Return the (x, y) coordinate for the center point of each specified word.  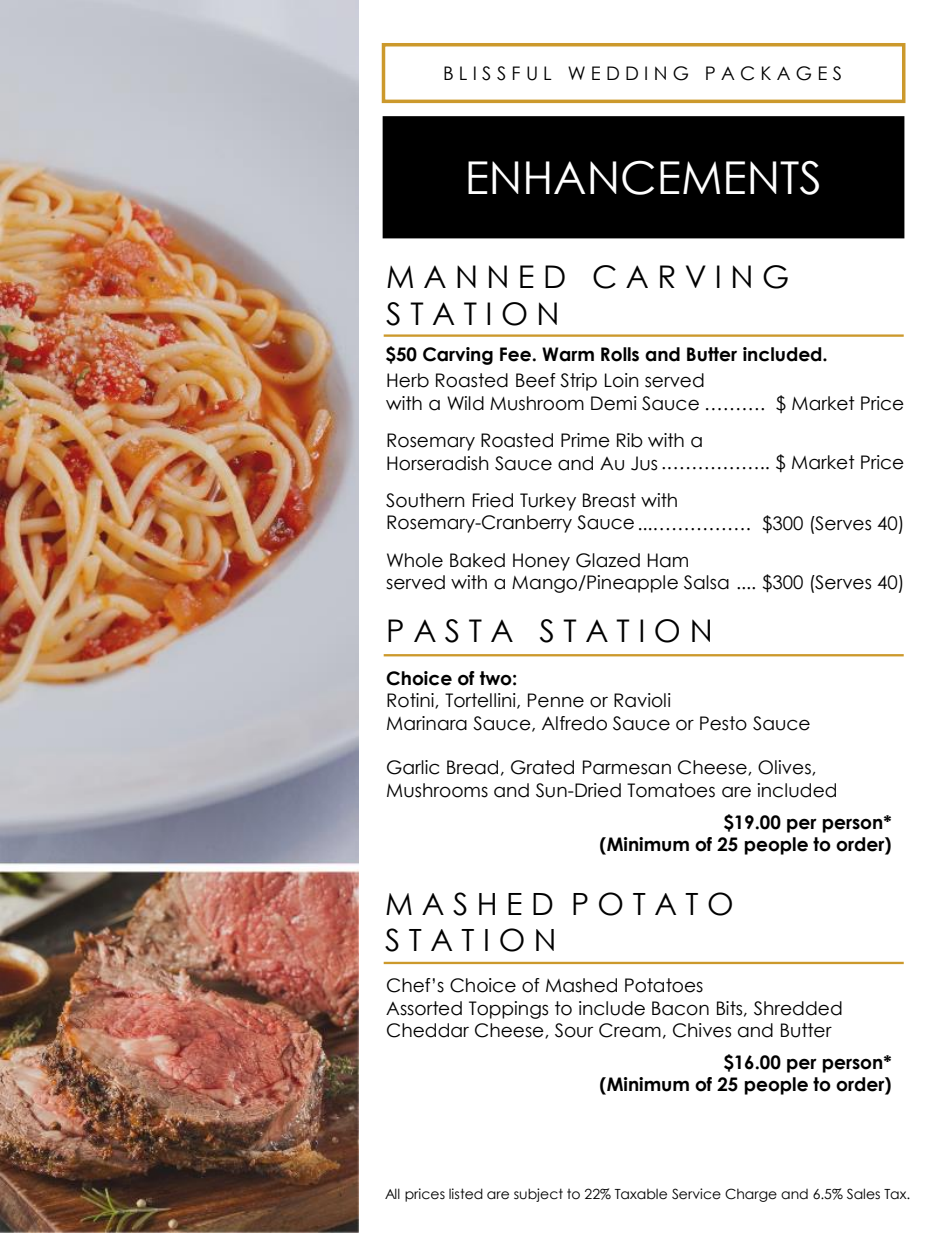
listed (466, 1194)
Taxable (641, 1194)
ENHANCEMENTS (643, 177)
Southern (425, 500)
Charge (751, 1195)
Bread (472, 767)
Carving (458, 356)
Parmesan (627, 767)
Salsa (706, 582)
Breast (609, 500)
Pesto (723, 723)
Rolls (620, 354)
